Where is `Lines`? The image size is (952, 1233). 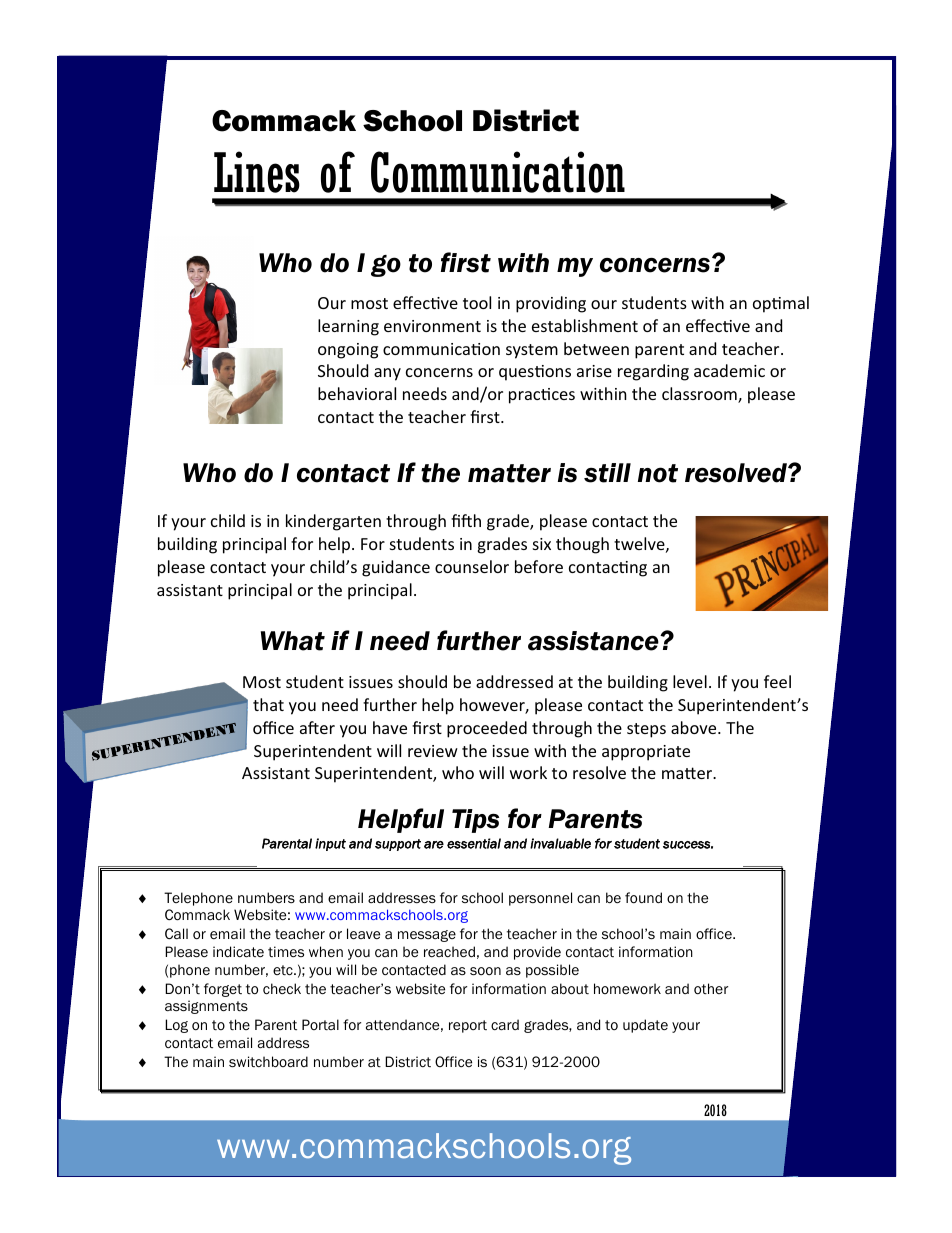 Lines is located at coordinates (257, 172).
